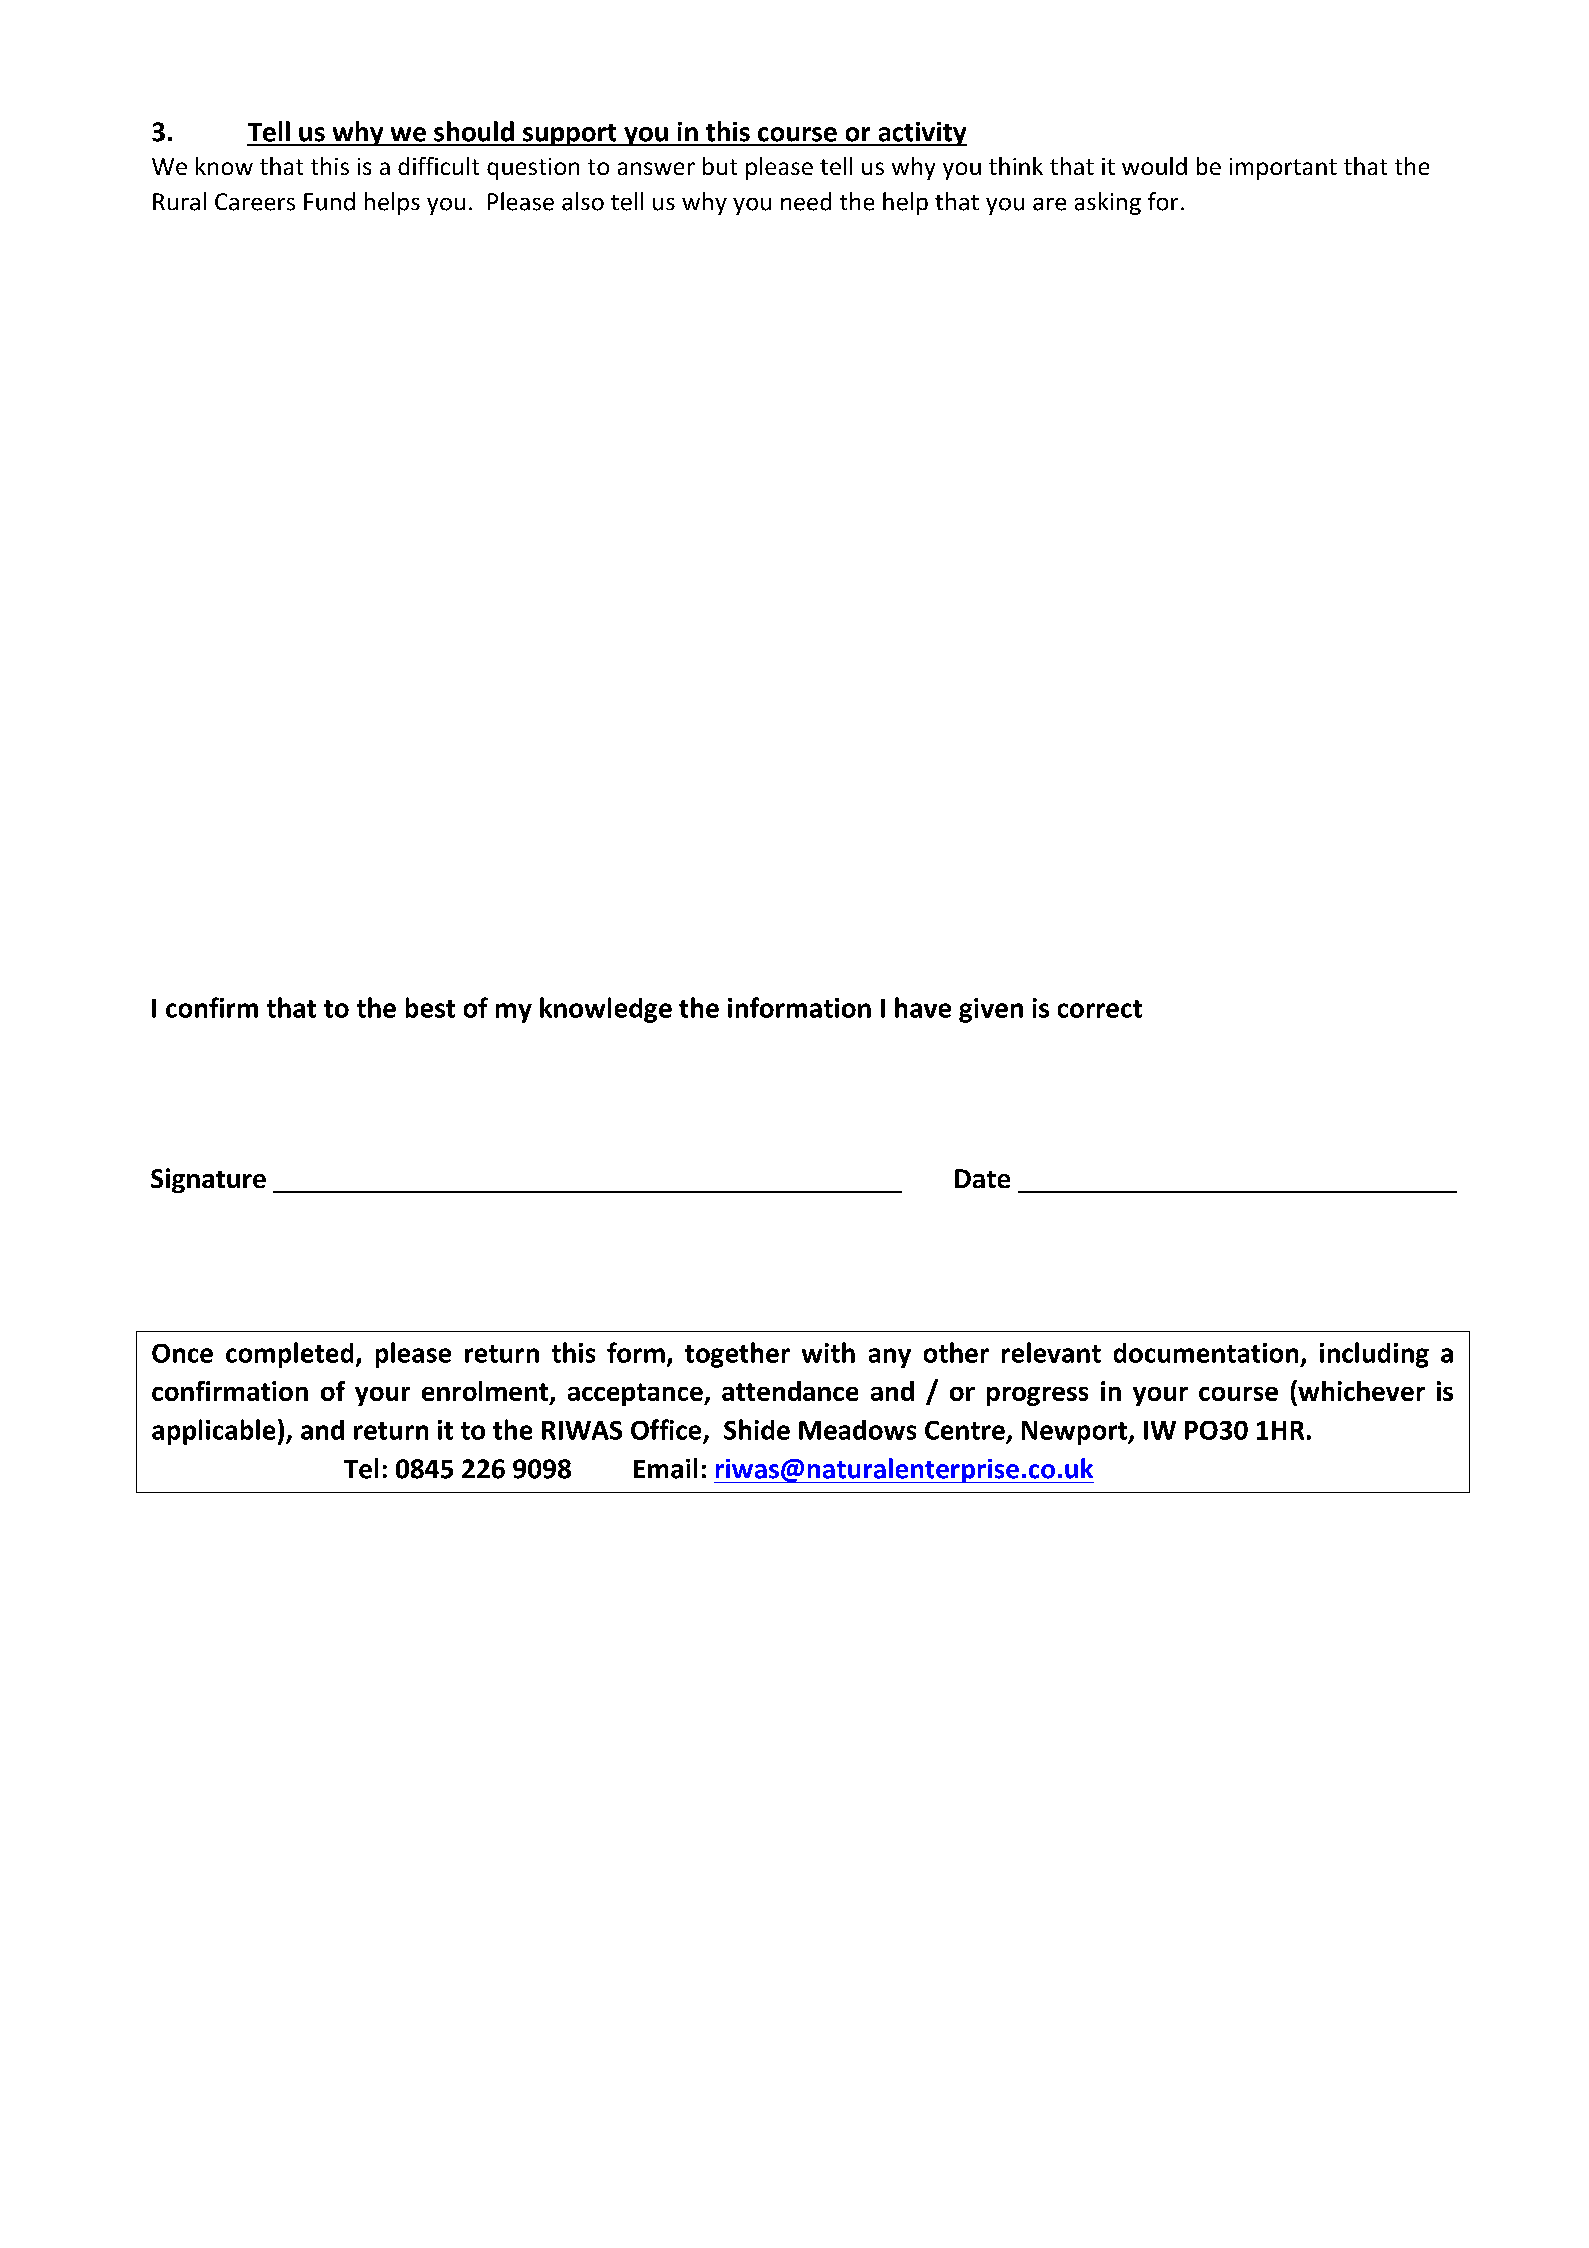  What do you see at coordinates (430, 1007) in the image?
I see `best` at bounding box center [430, 1007].
